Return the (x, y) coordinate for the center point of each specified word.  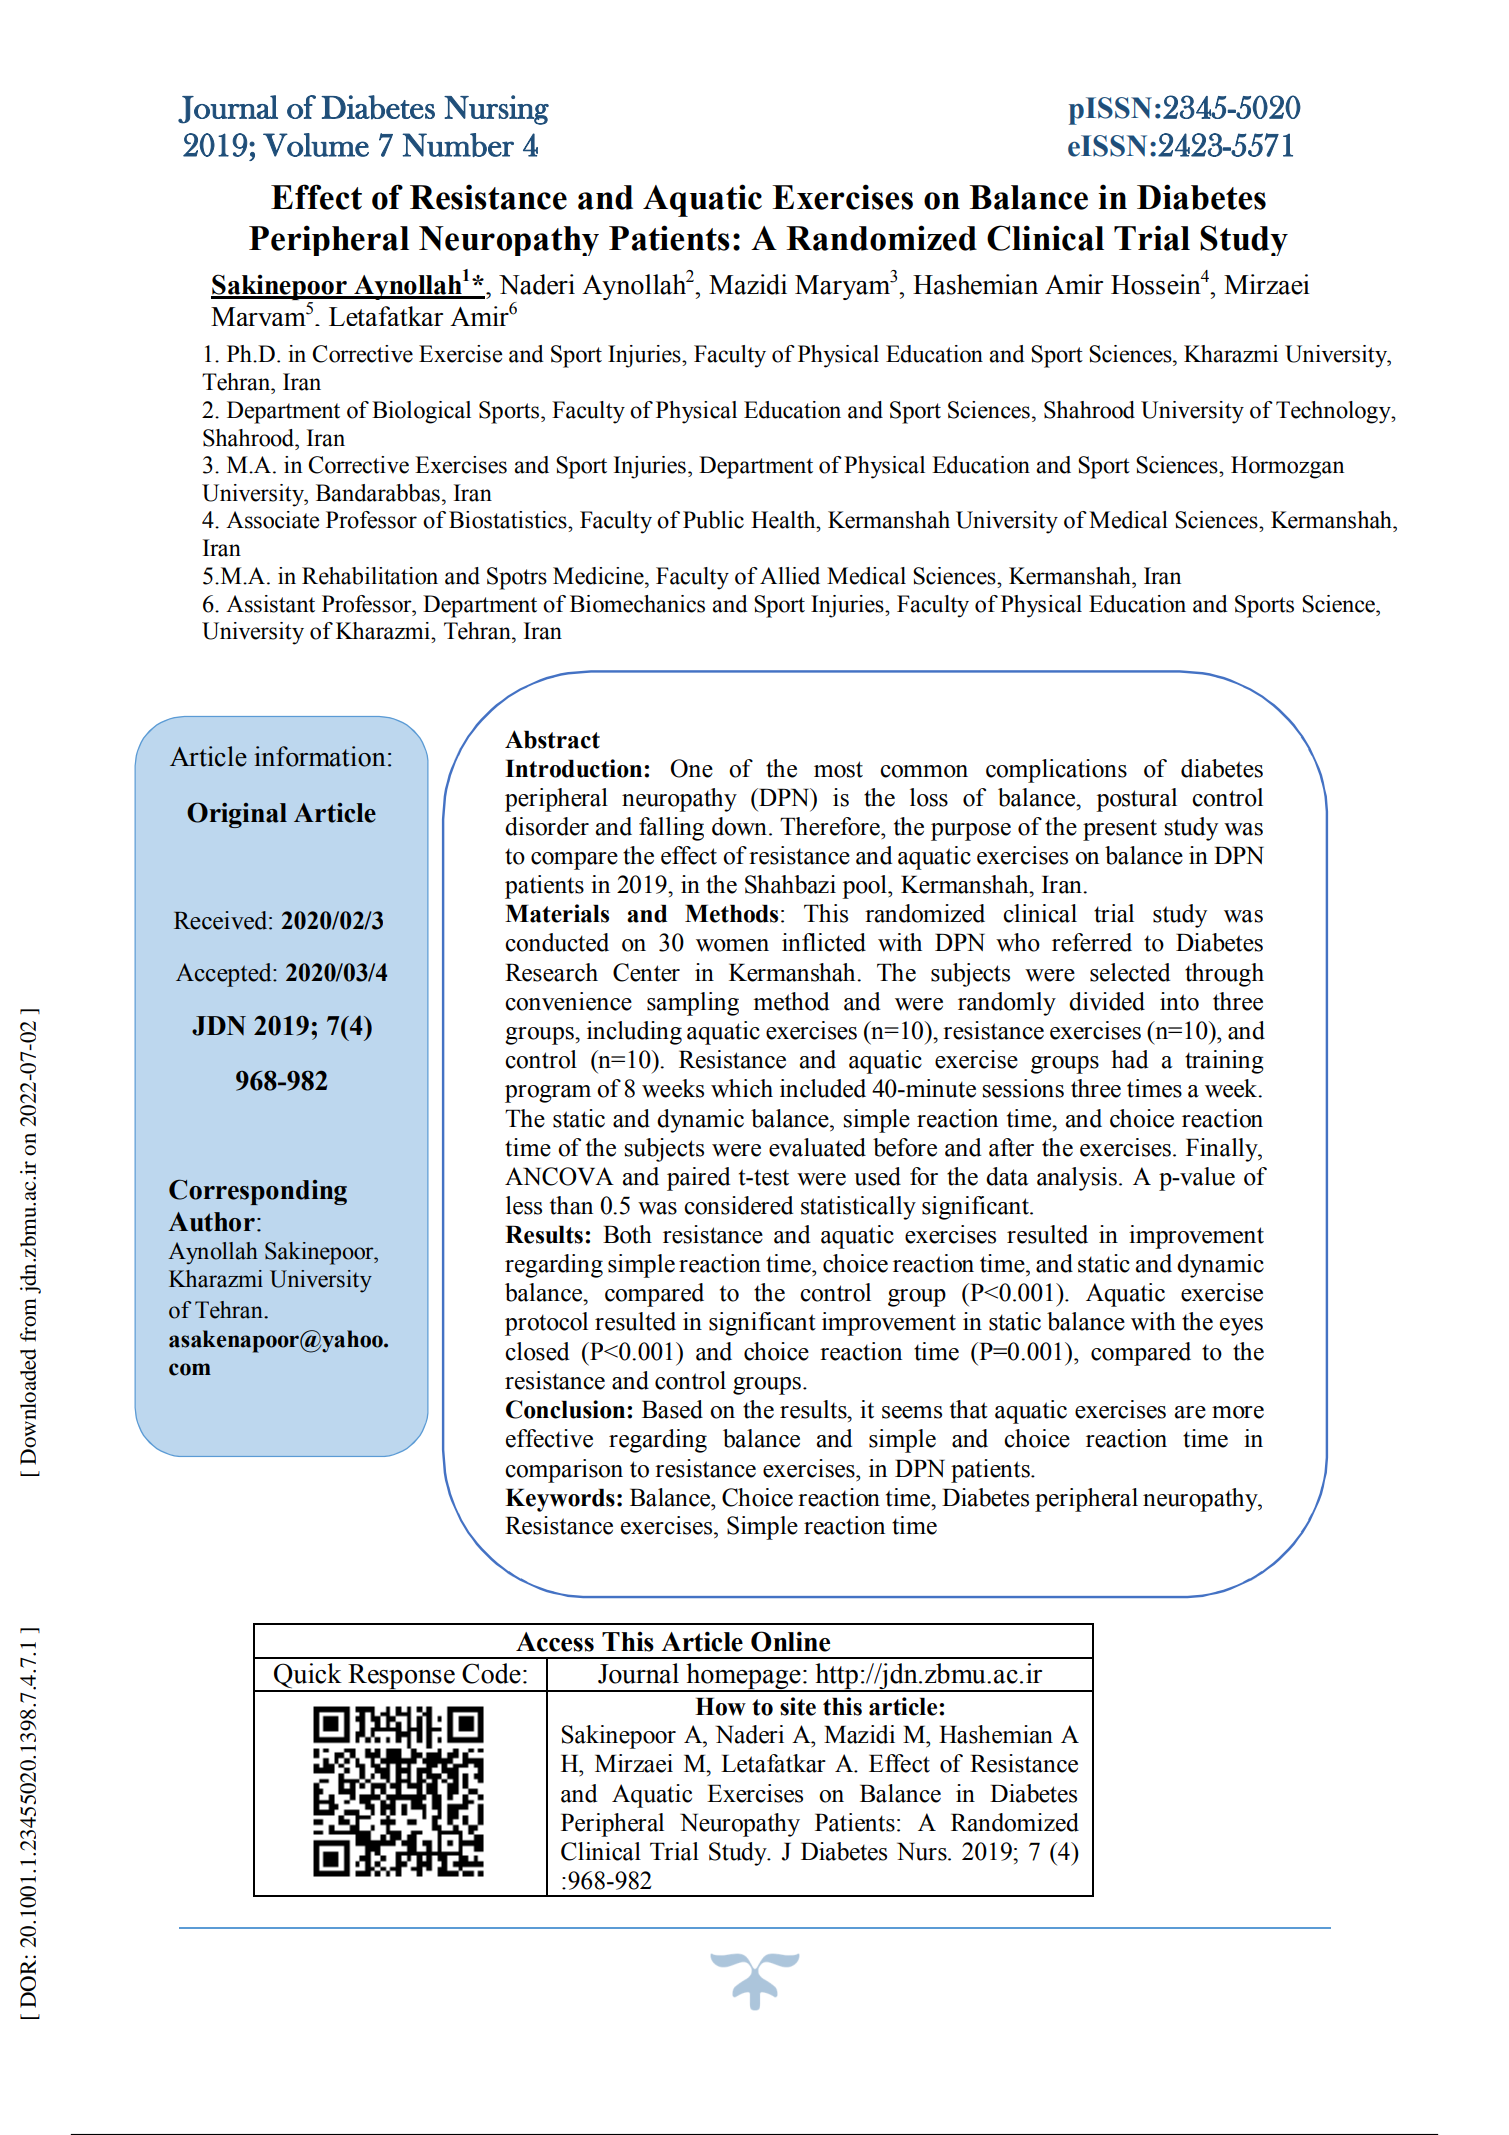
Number (458, 145)
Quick (308, 1677)
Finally (1223, 1150)
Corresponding (258, 1192)
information (320, 756)
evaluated (817, 1147)
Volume (316, 145)
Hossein (1156, 284)
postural (1136, 800)
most (838, 769)
